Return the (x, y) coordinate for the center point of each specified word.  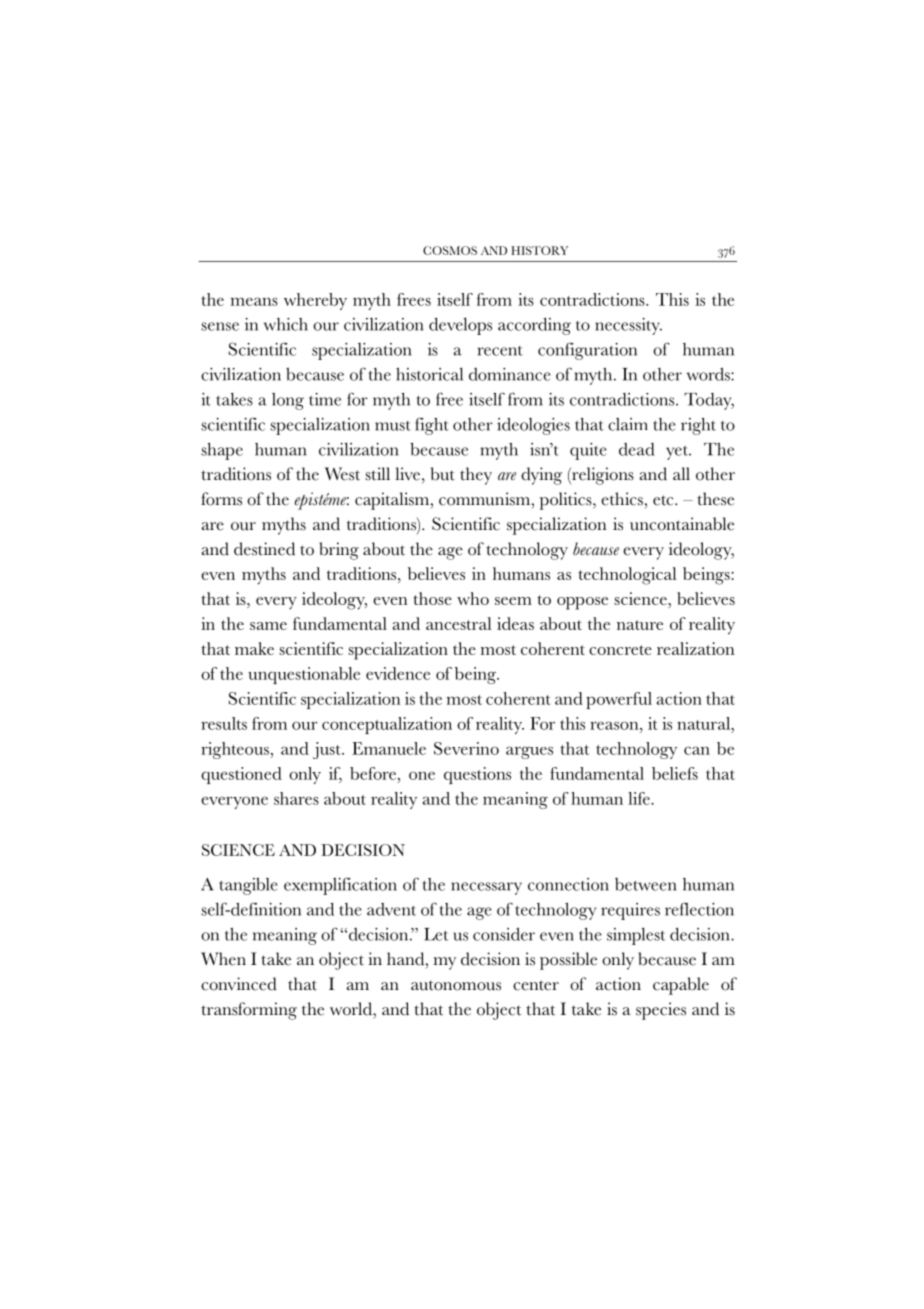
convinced (239, 984)
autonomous (456, 985)
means (254, 301)
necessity (628, 326)
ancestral (459, 623)
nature (640, 625)
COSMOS (450, 250)
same (268, 626)
